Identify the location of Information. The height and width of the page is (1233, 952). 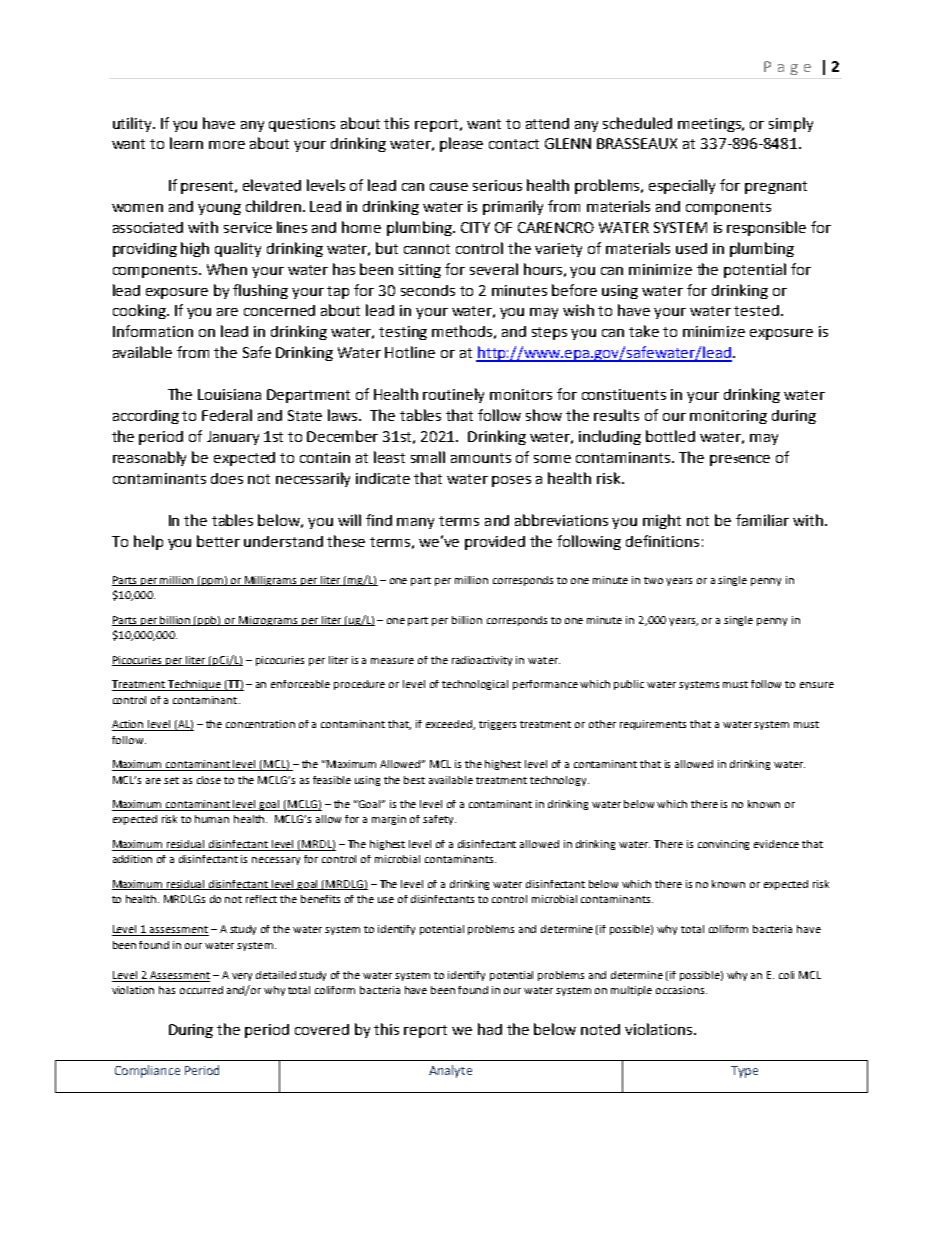
(153, 331).
